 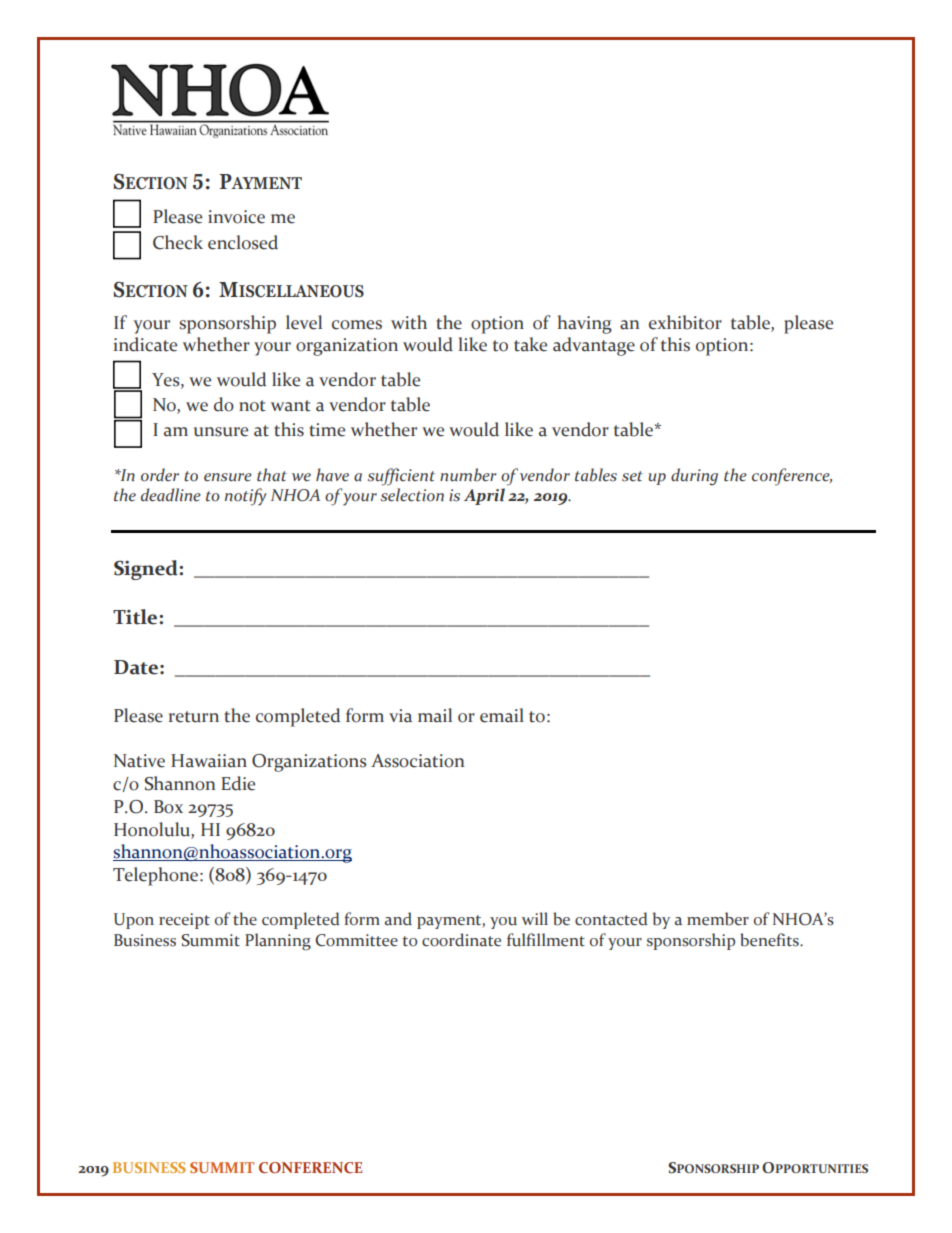 What do you see at coordinates (184, 921) in the image?
I see `receipt` at bounding box center [184, 921].
